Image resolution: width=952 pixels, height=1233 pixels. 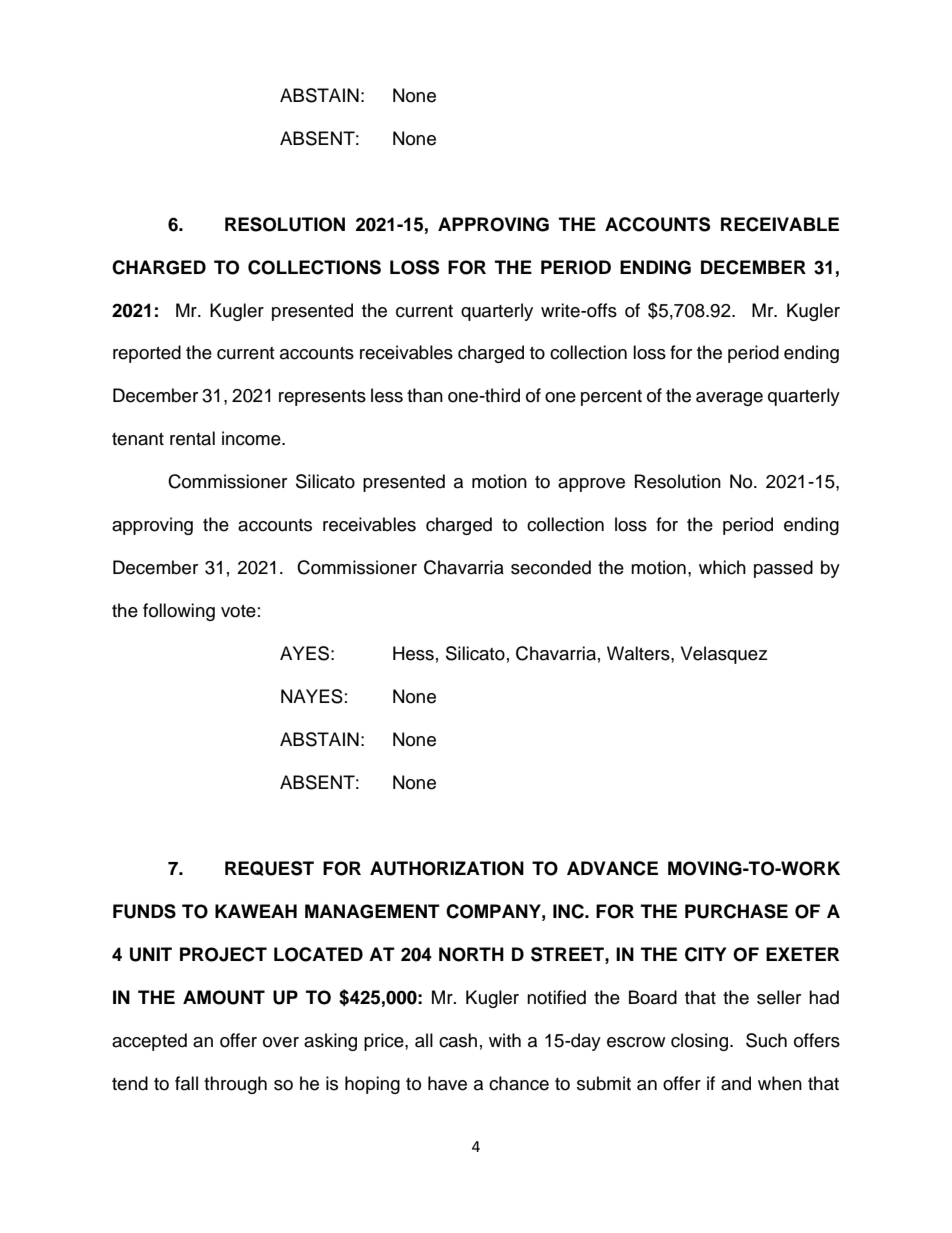 What do you see at coordinates (612, 868) in the page?
I see `ADVANCE` at bounding box center [612, 868].
